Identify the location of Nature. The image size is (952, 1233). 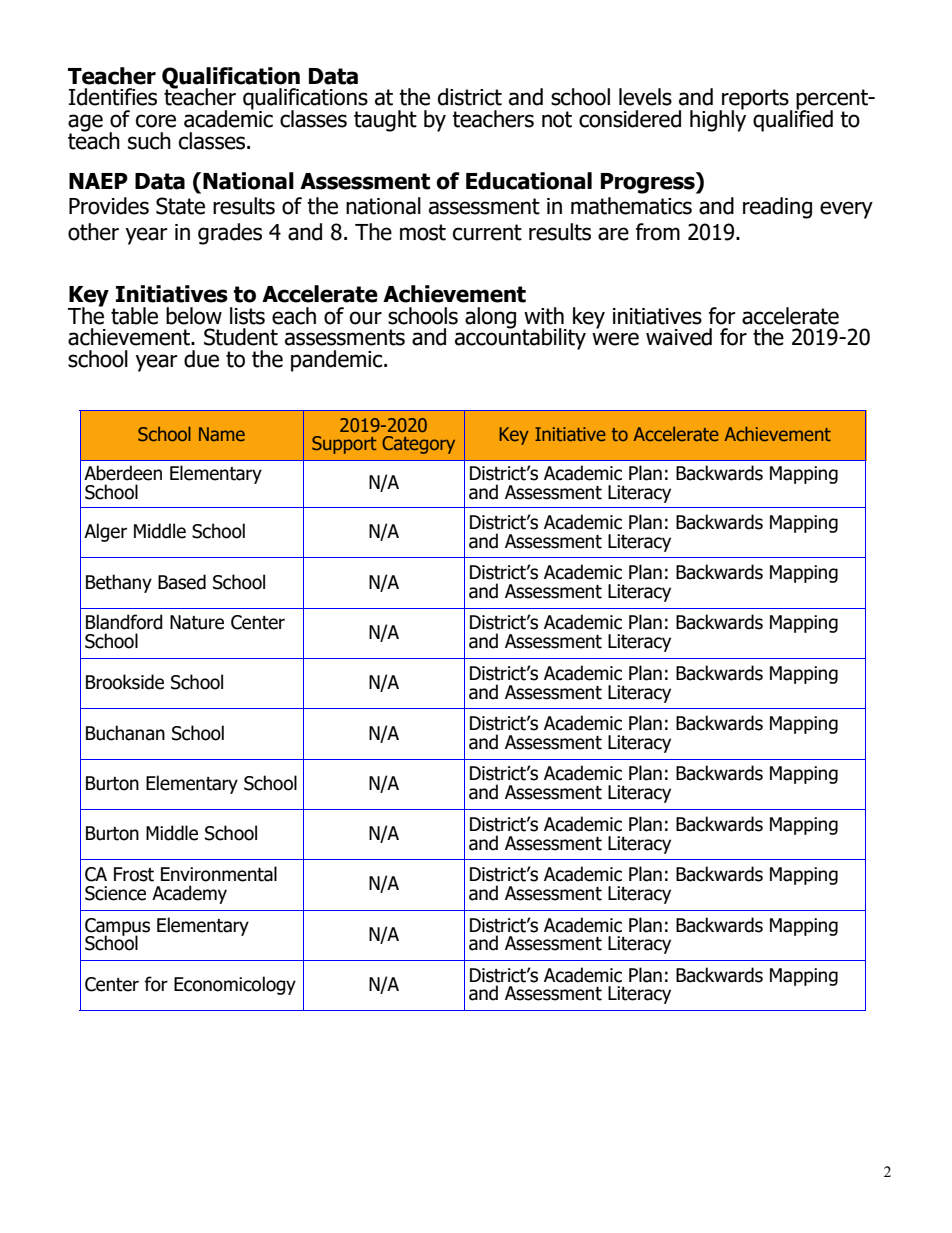
(197, 622).
